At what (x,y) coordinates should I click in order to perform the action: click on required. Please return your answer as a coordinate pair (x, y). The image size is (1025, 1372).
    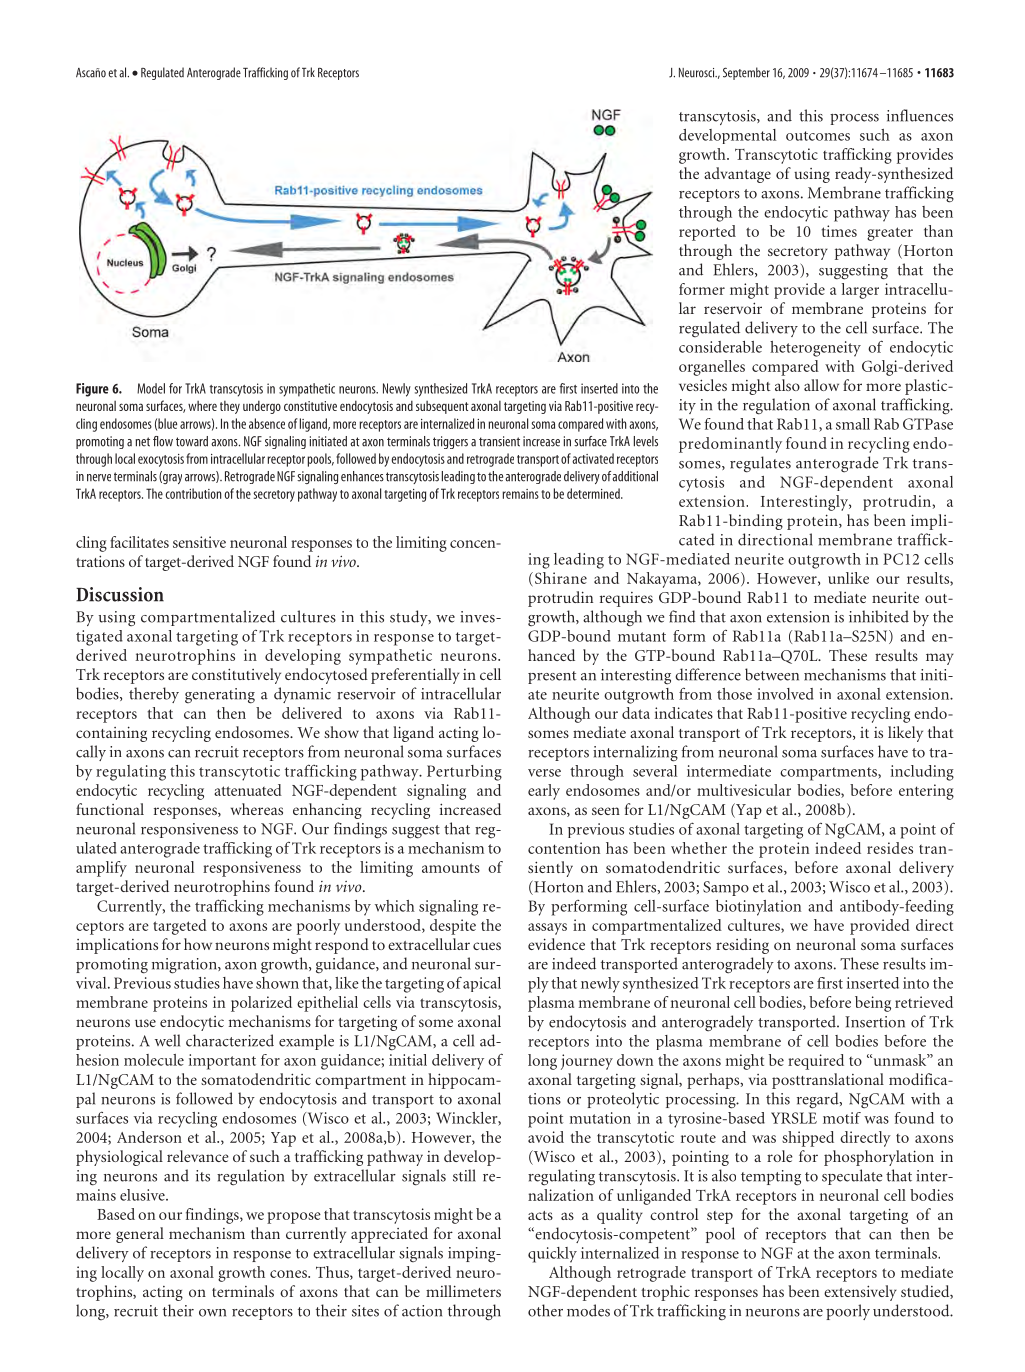
    Looking at the image, I should click on (816, 1062).
